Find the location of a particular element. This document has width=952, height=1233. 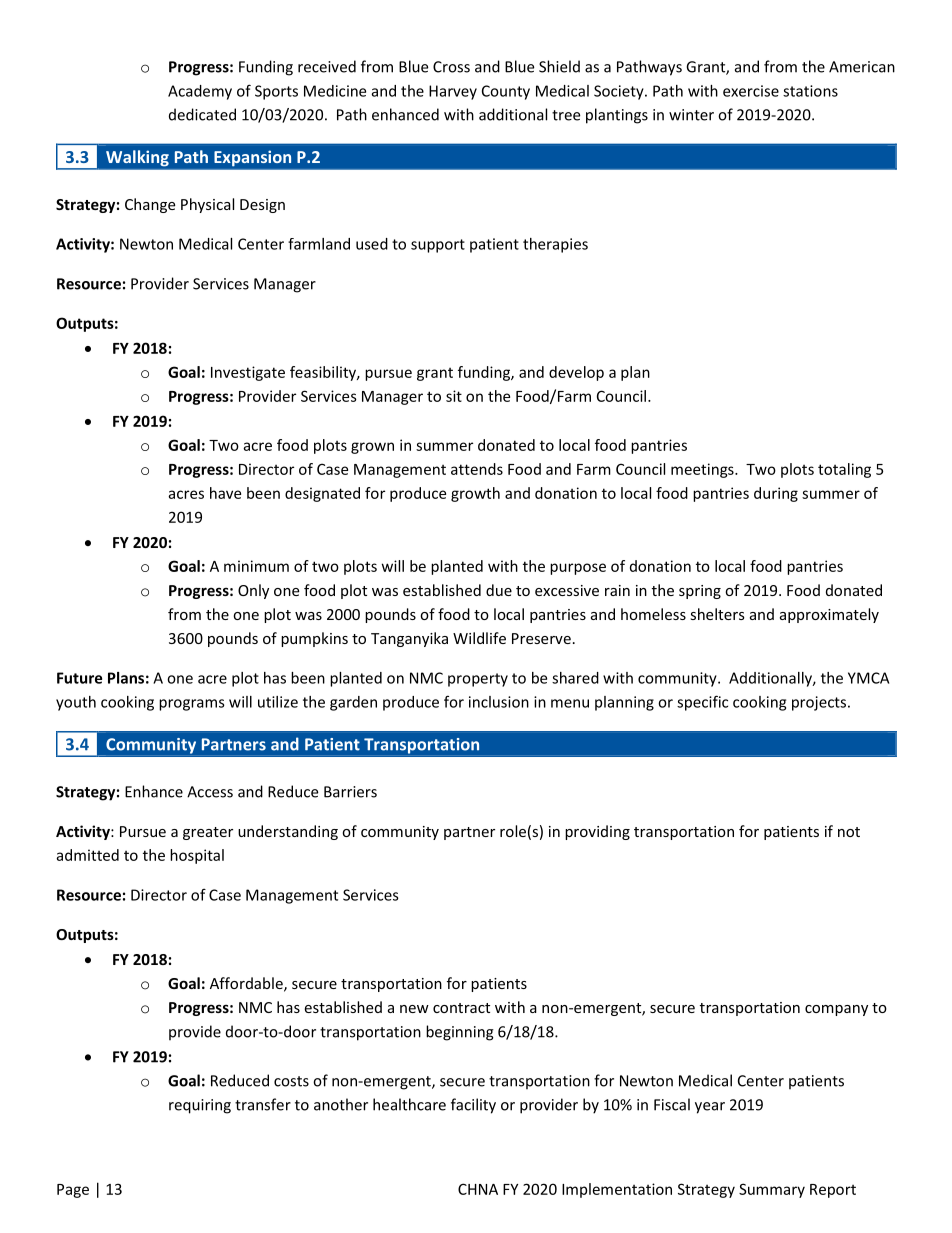

Wildlife is located at coordinates (479, 638).
